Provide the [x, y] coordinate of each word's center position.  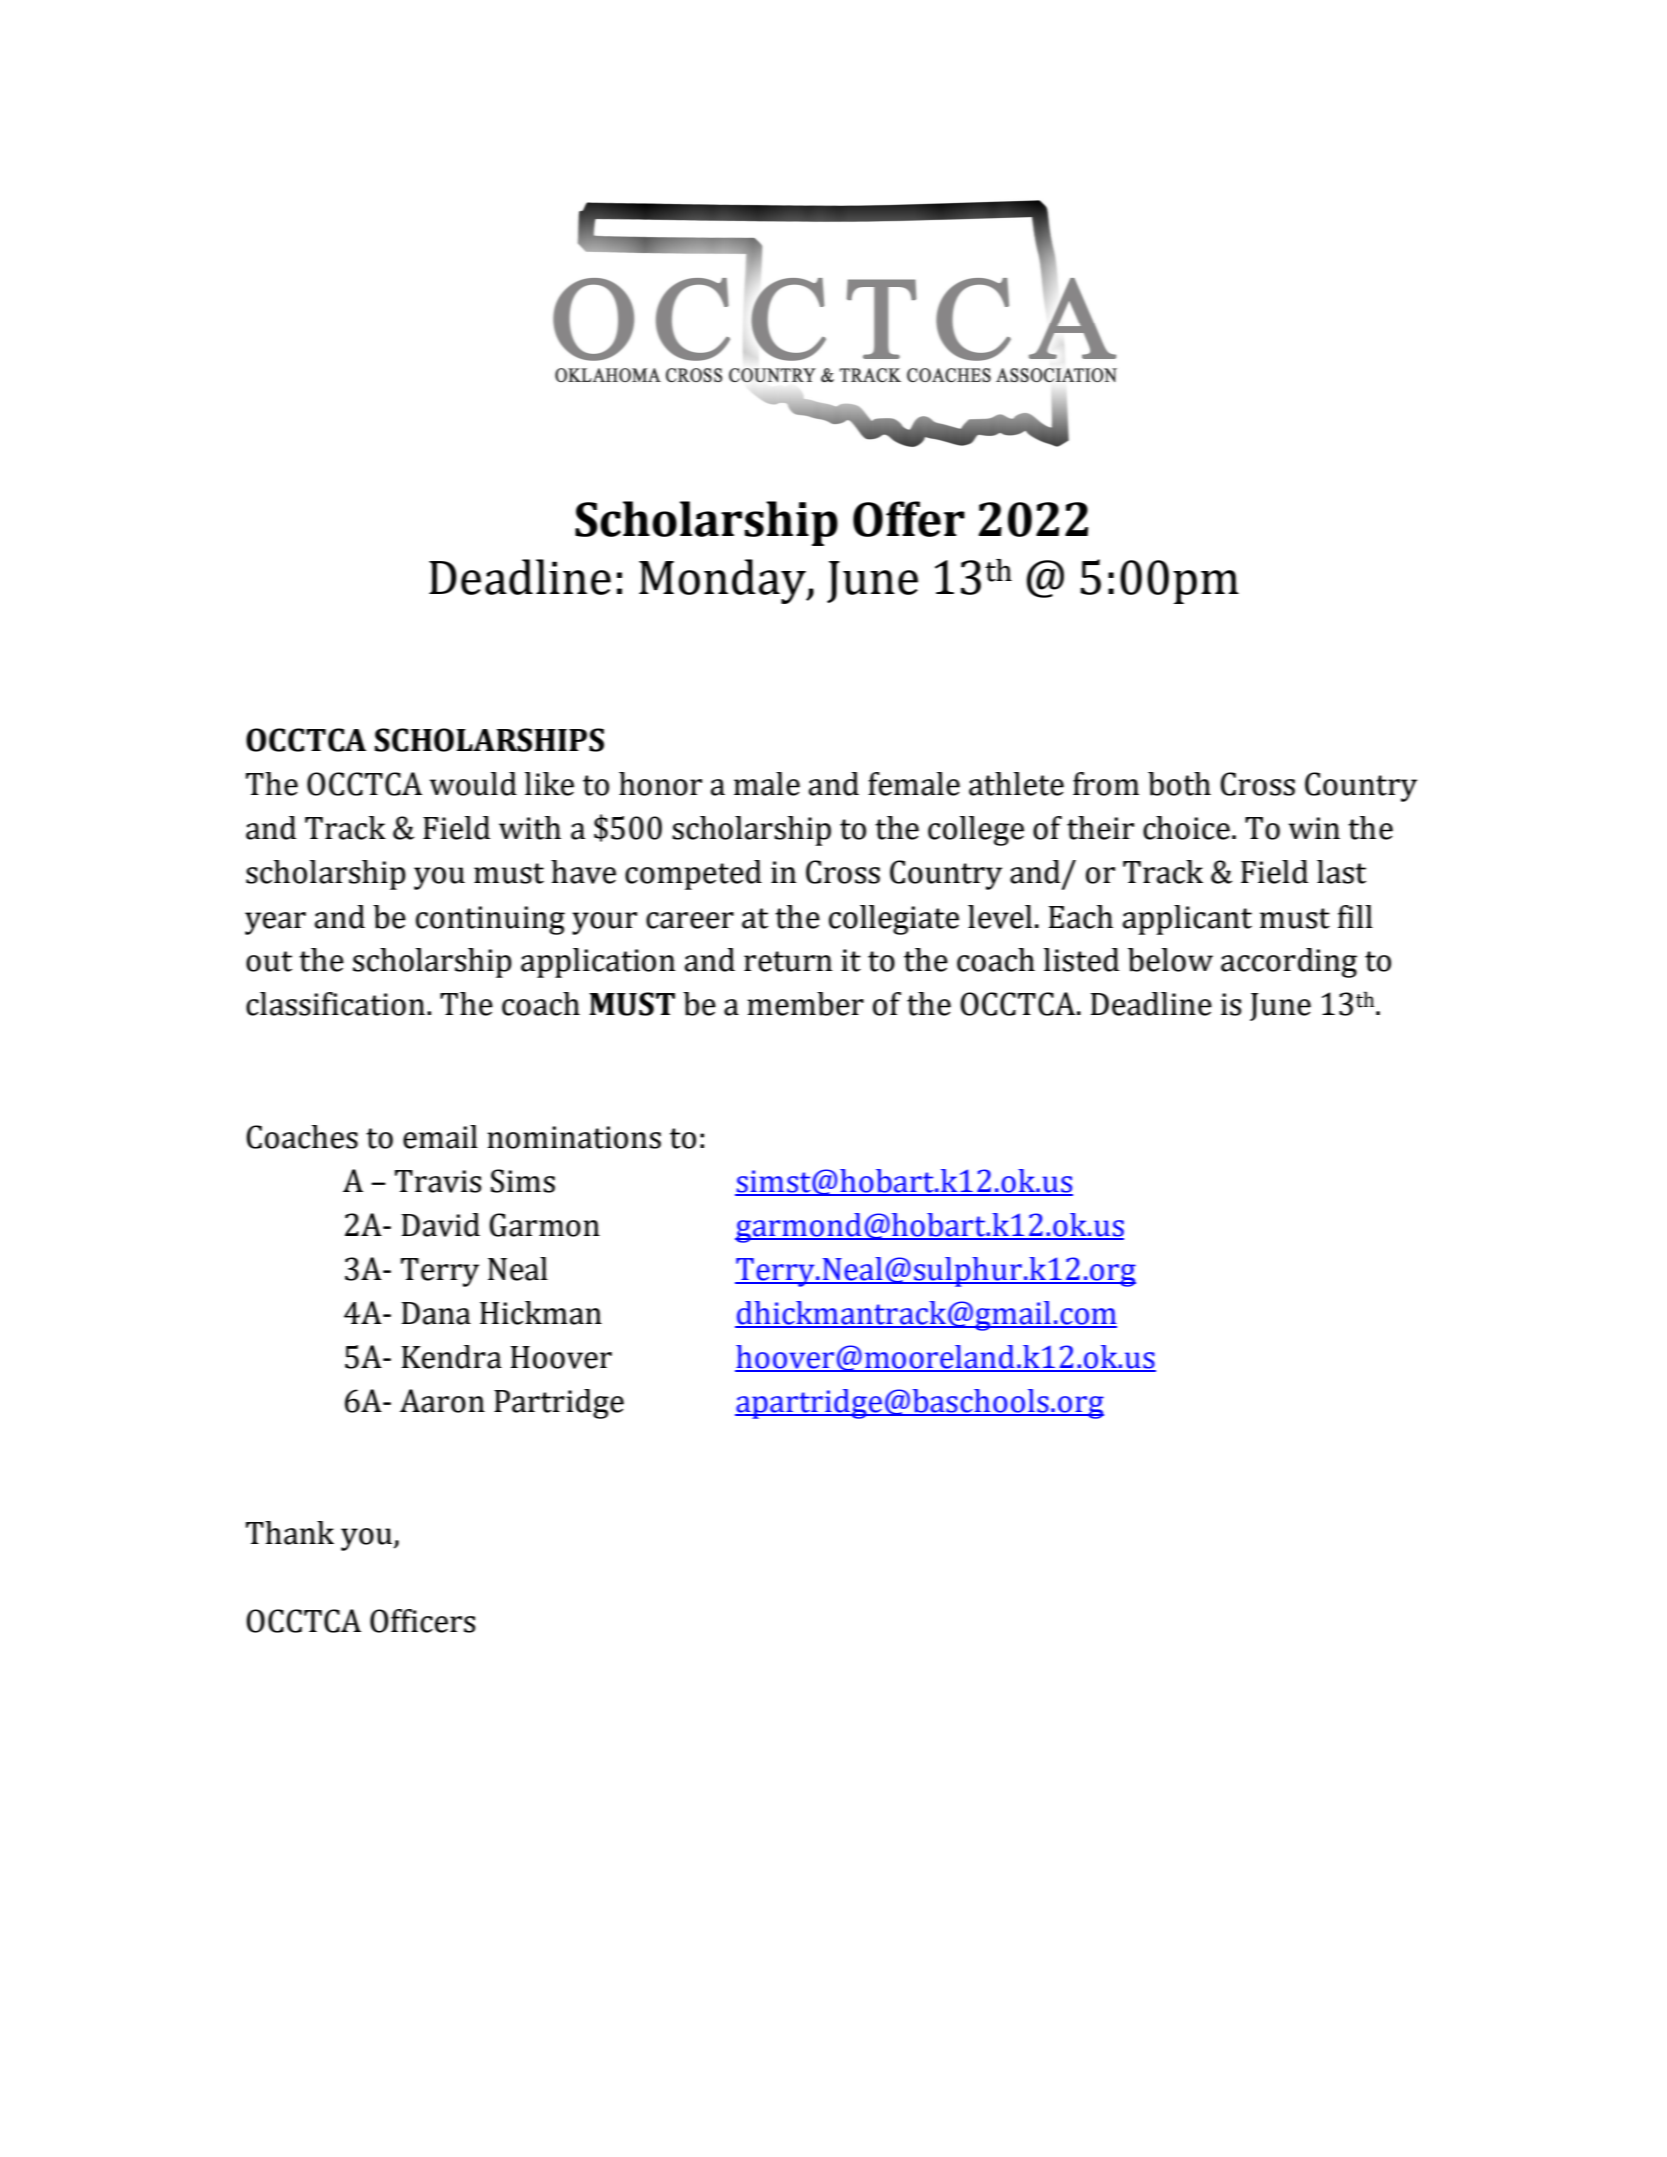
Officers [422, 1621]
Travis [438, 1181]
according [1289, 963]
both [1179, 784]
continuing [490, 920]
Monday [723, 581]
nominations [574, 1137]
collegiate [894, 920]
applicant [1187, 920]
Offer [909, 519]
